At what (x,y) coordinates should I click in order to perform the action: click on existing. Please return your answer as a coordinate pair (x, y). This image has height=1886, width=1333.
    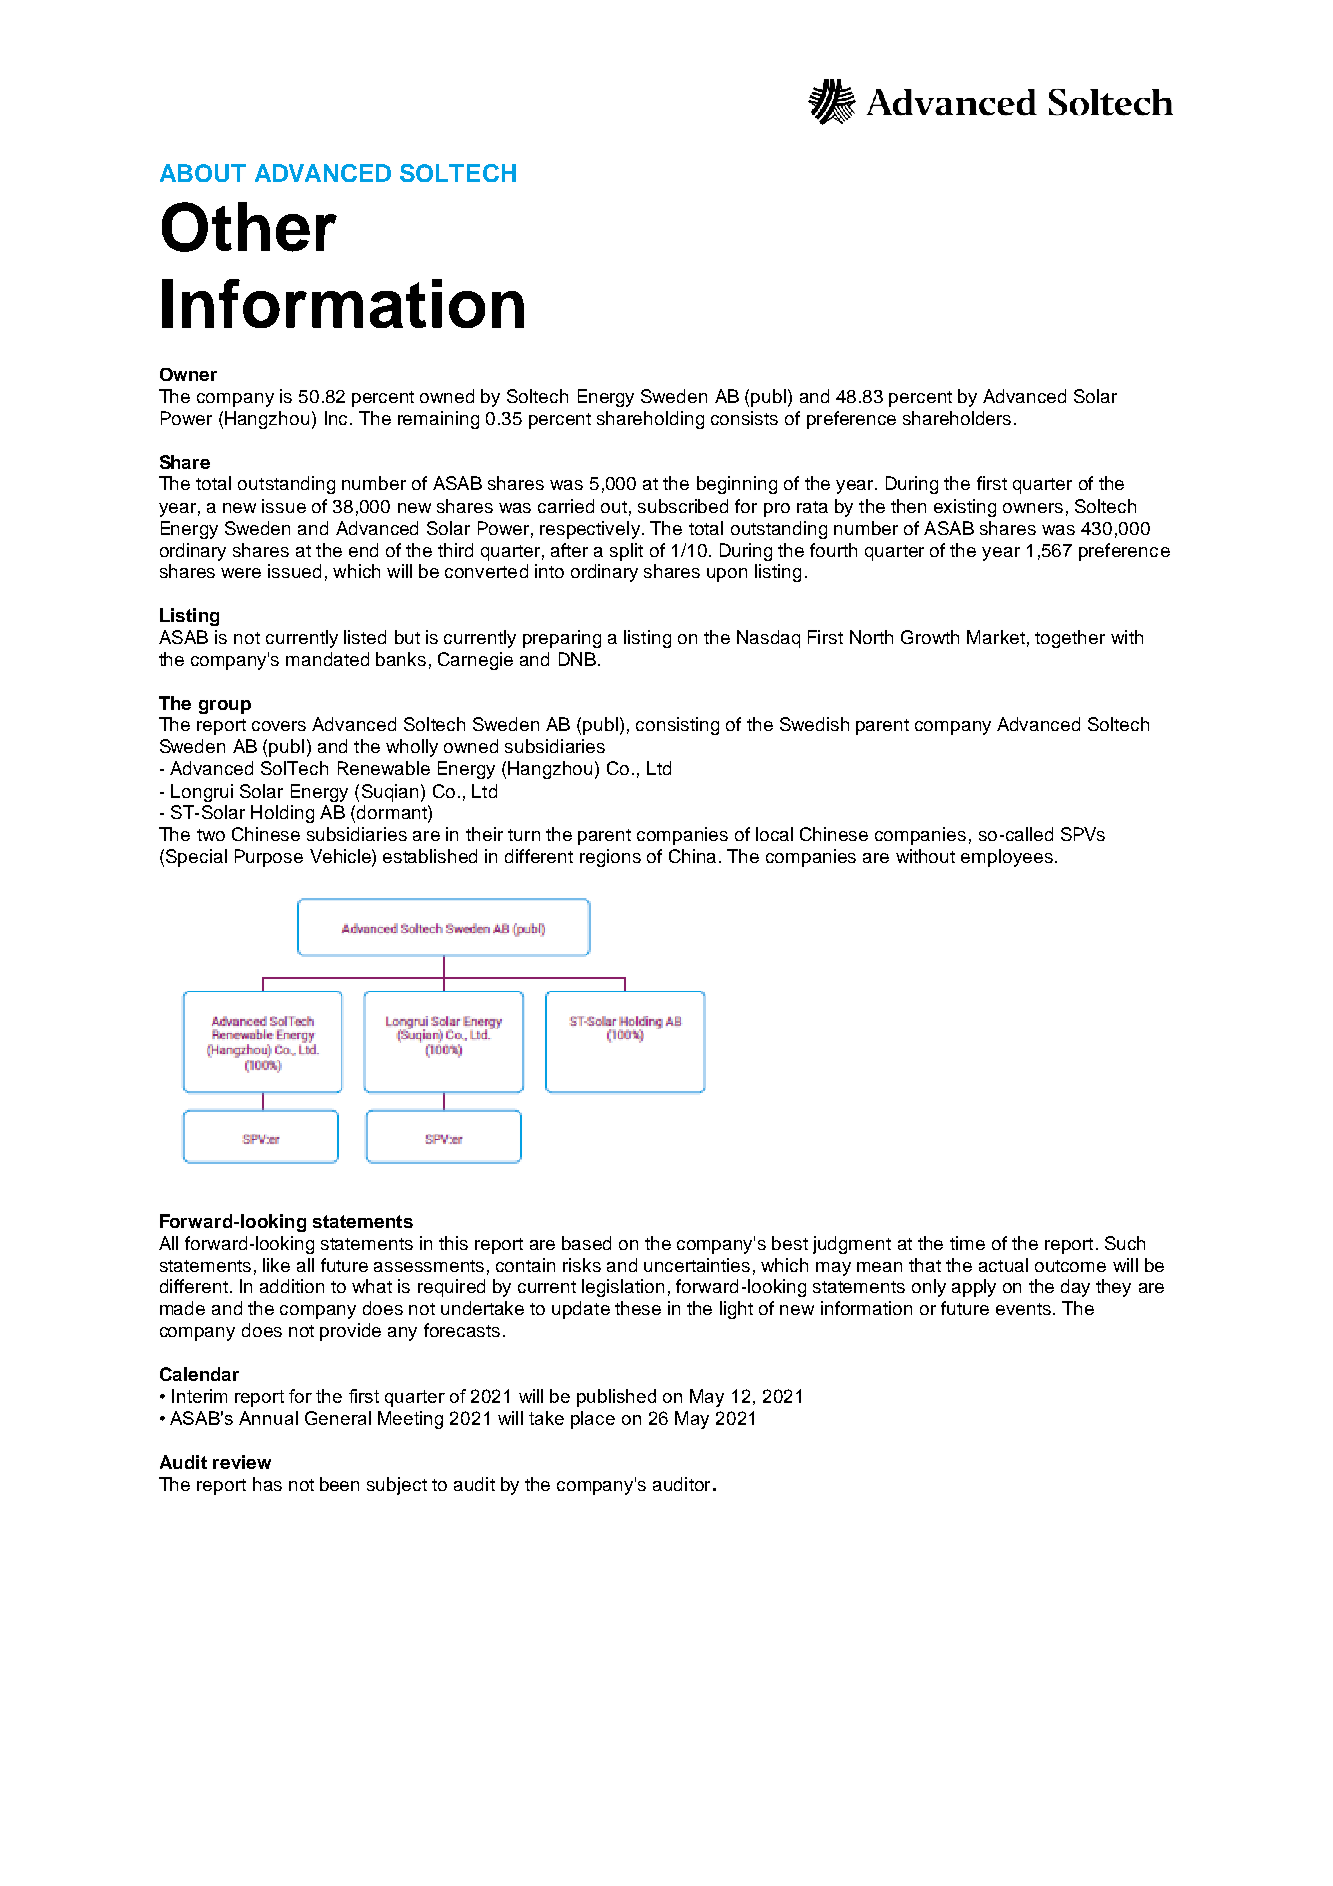
    Looking at the image, I should click on (965, 508).
